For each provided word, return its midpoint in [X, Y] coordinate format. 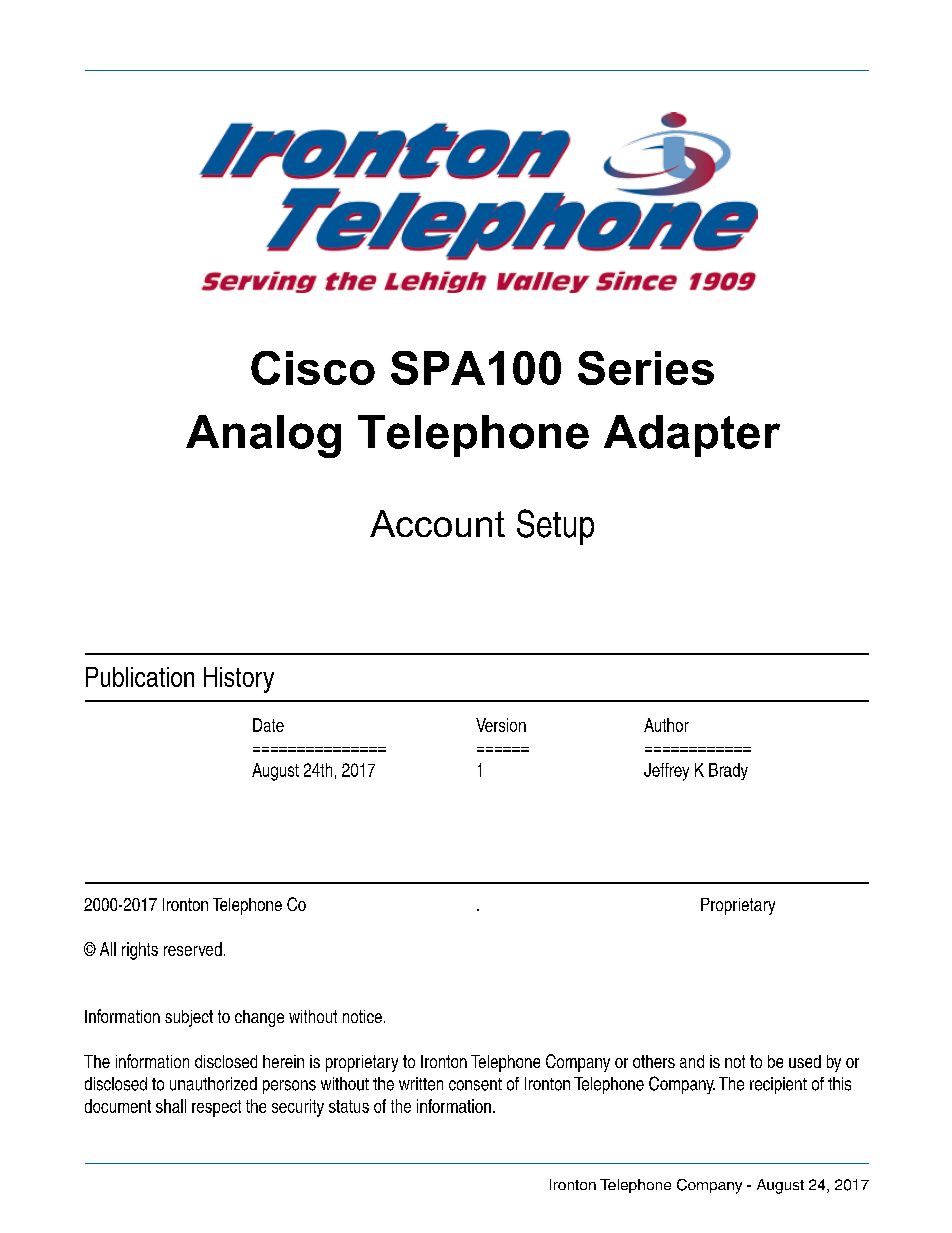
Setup [555, 527]
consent [475, 1084]
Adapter [692, 436]
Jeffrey [666, 772]
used [805, 1061]
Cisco [313, 368]
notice [362, 1016]
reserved [193, 949]
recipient [778, 1085]
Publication [140, 677]
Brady [728, 771]
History [239, 680]
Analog [263, 436]
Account [437, 523]
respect [216, 1108]
